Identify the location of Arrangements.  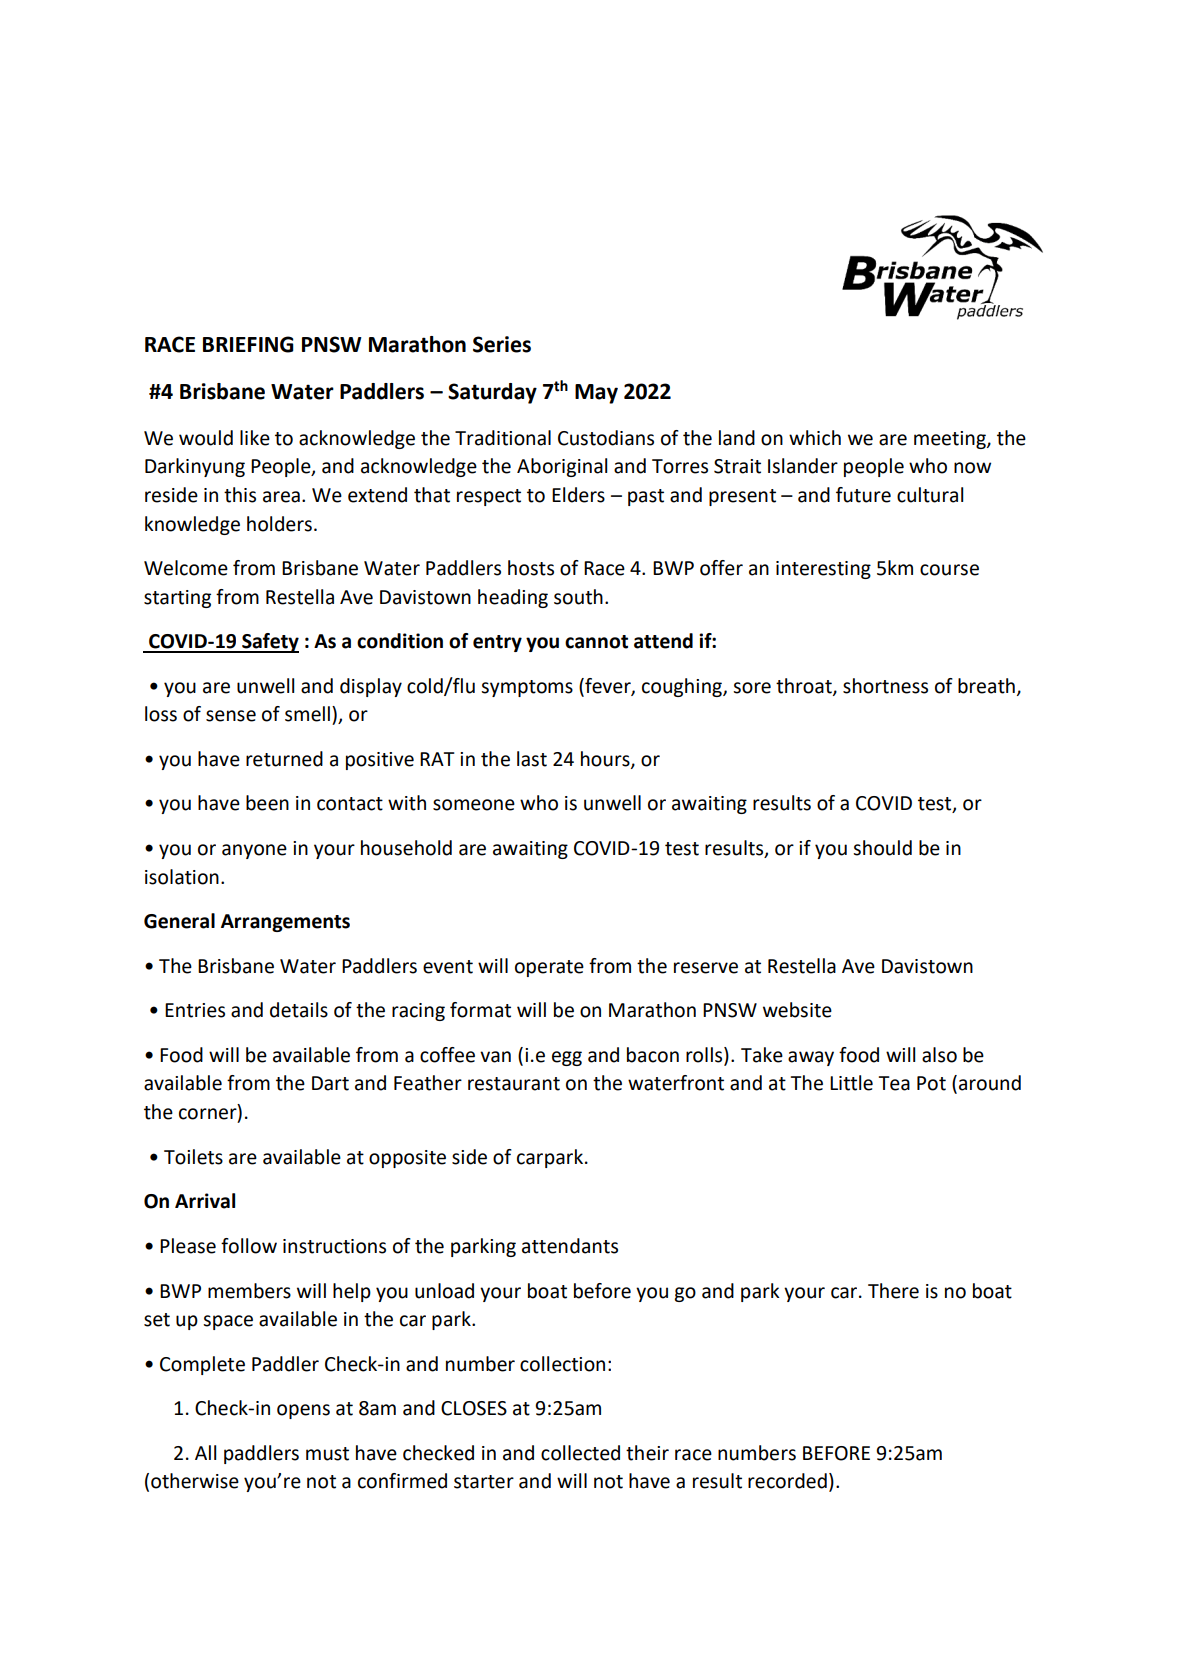
(285, 923).
